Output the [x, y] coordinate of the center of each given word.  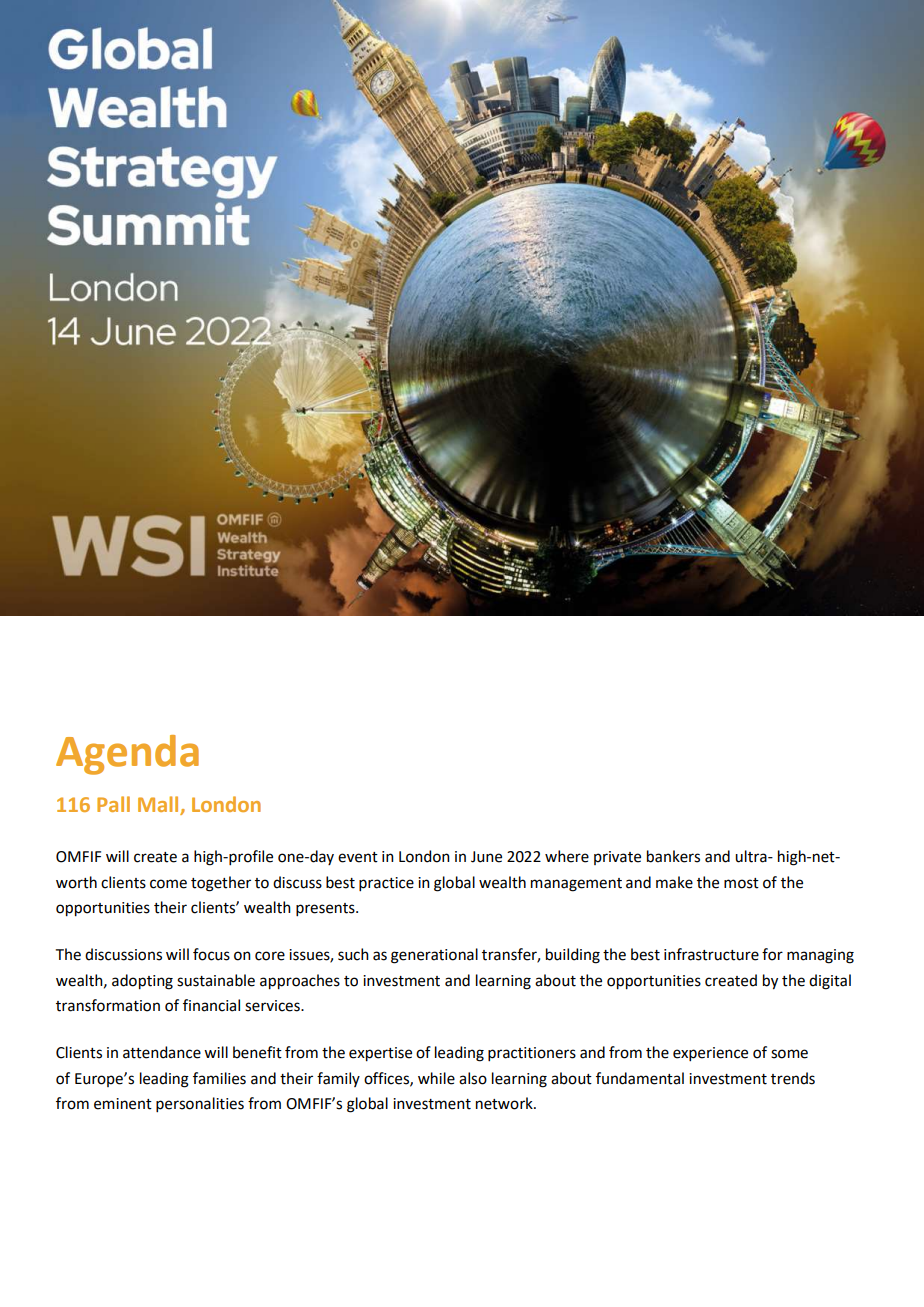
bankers [673, 856]
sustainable [216, 980]
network [505, 1103]
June [486, 857]
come [168, 884]
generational [434, 956]
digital [830, 982]
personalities [200, 1104]
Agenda [127, 755]
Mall [159, 805]
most [741, 883]
